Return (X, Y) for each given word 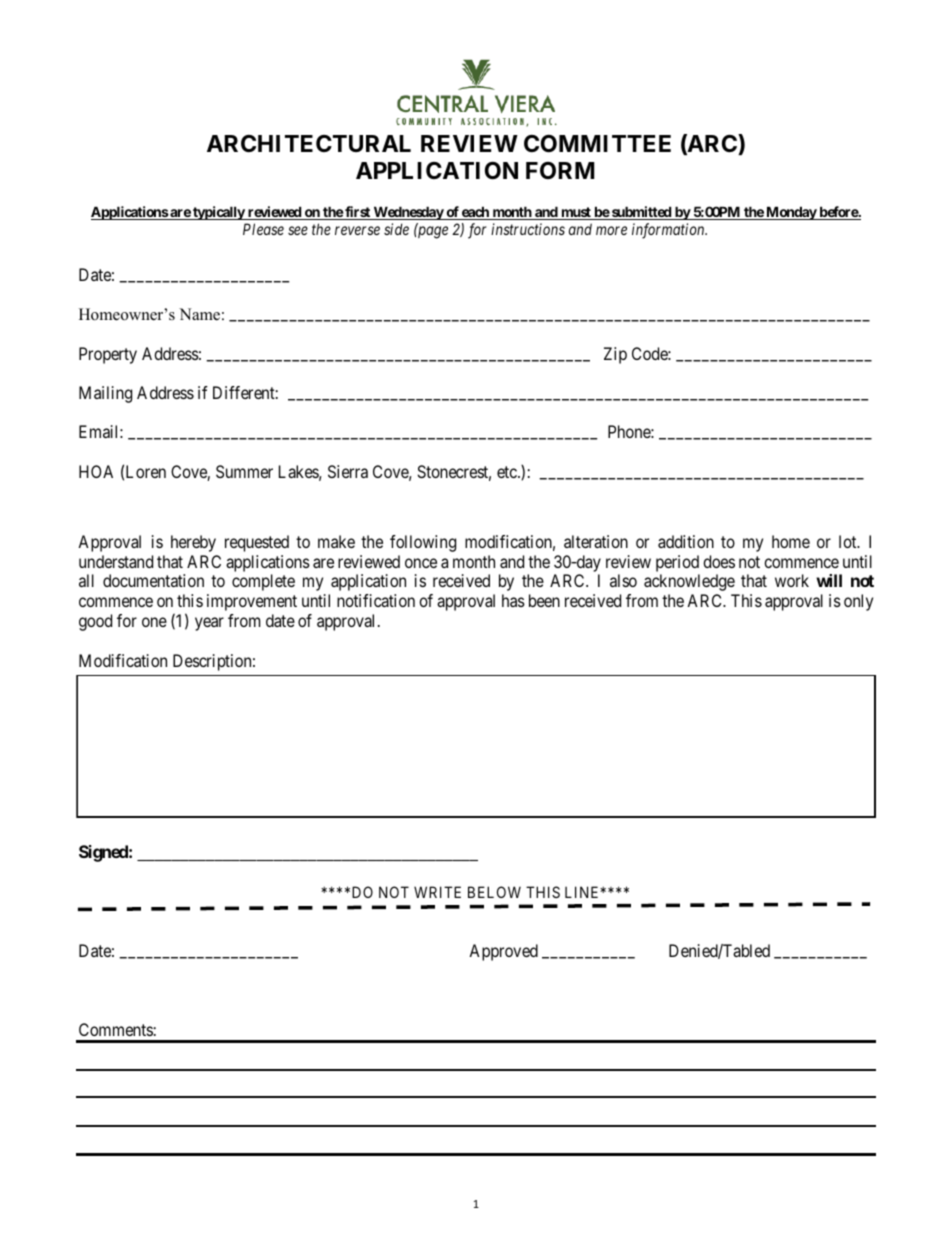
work (792, 580)
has (513, 600)
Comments (116, 1029)
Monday (791, 213)
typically (218, 213)
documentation (153, 580)
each (475, 213)
